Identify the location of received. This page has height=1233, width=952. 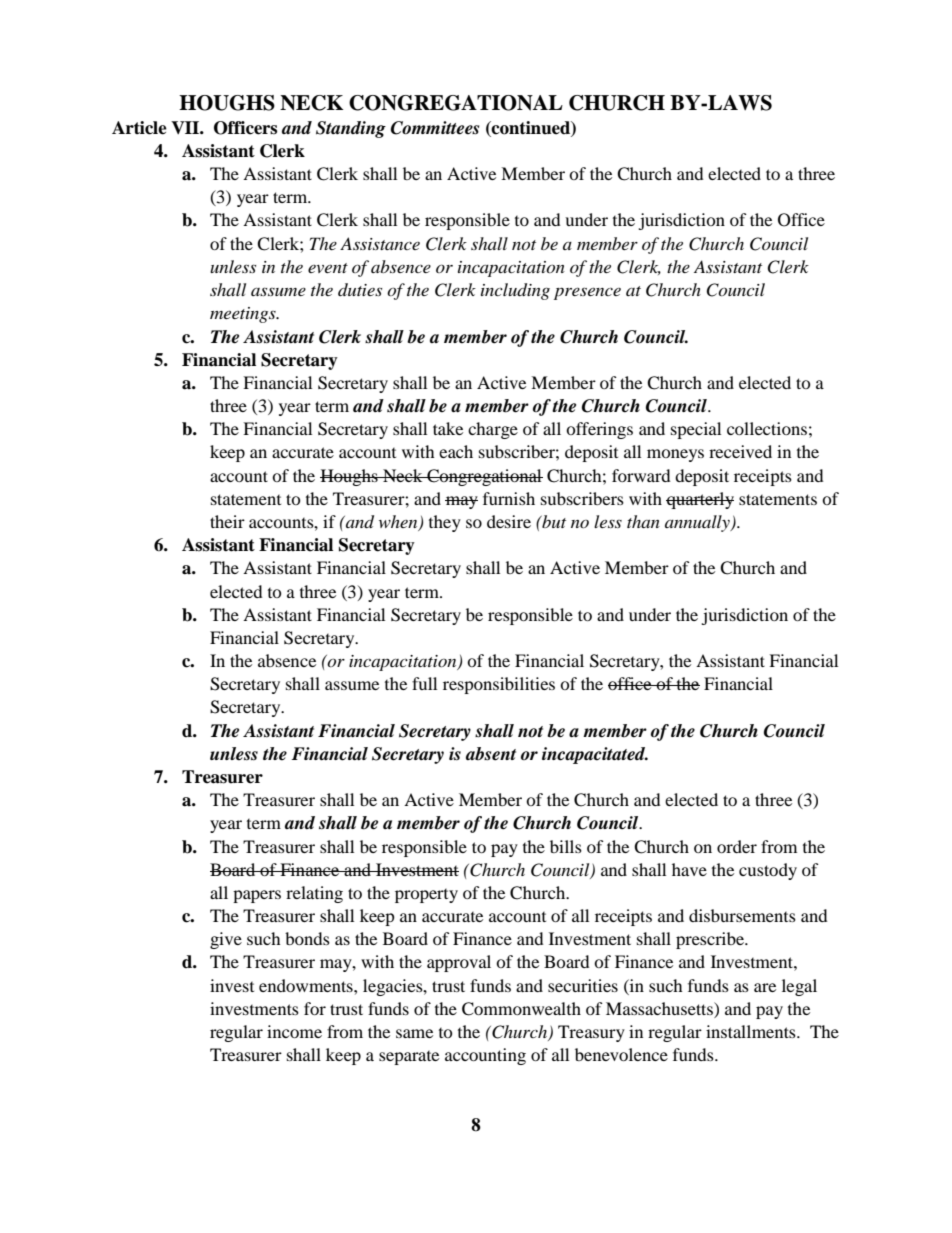
(740, 451).
